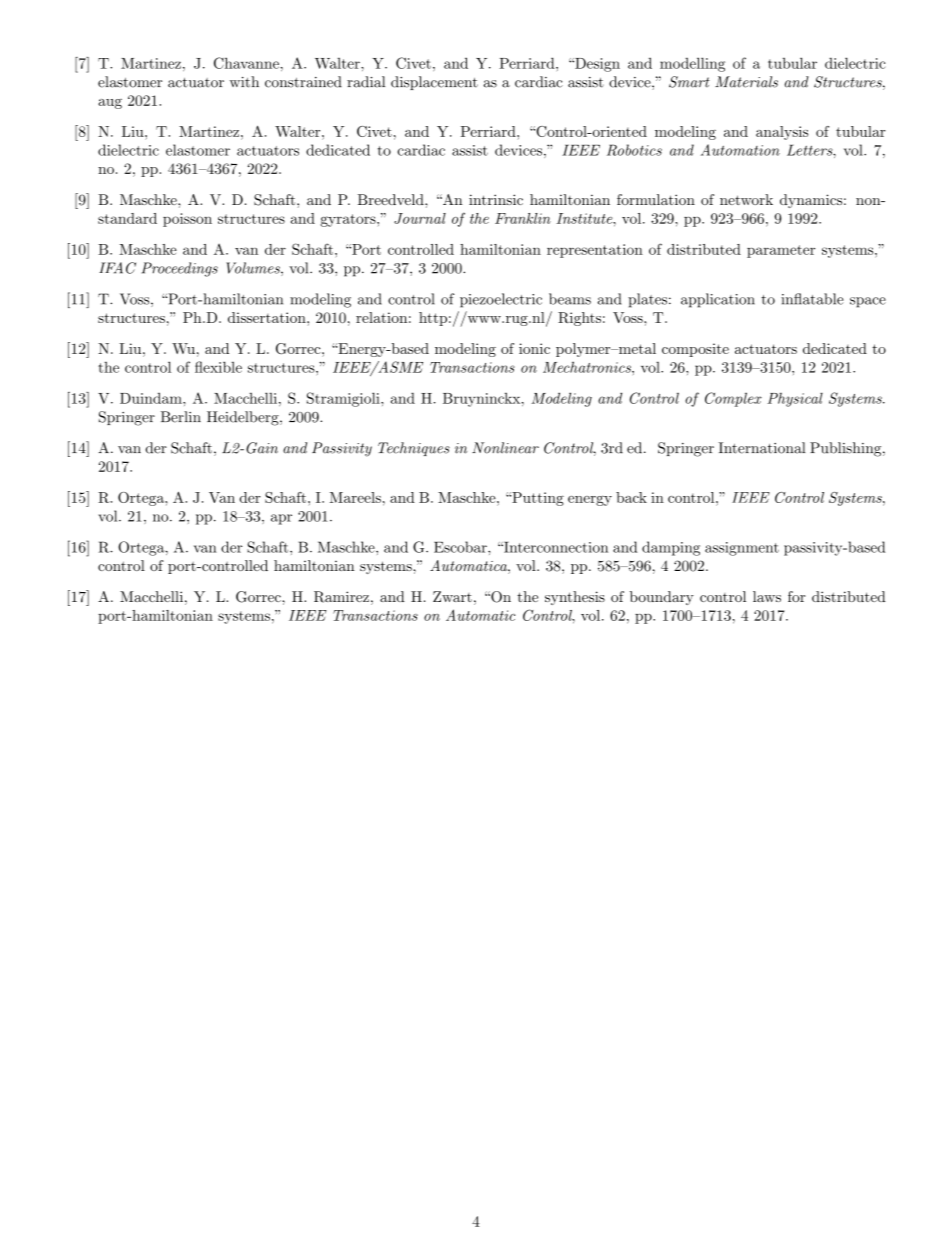 This screenshot has width=952, height=1233. What do you see at coordinates (746, 82) in the screenshot?
I see `Materials` at bounding box center [746, 82].
